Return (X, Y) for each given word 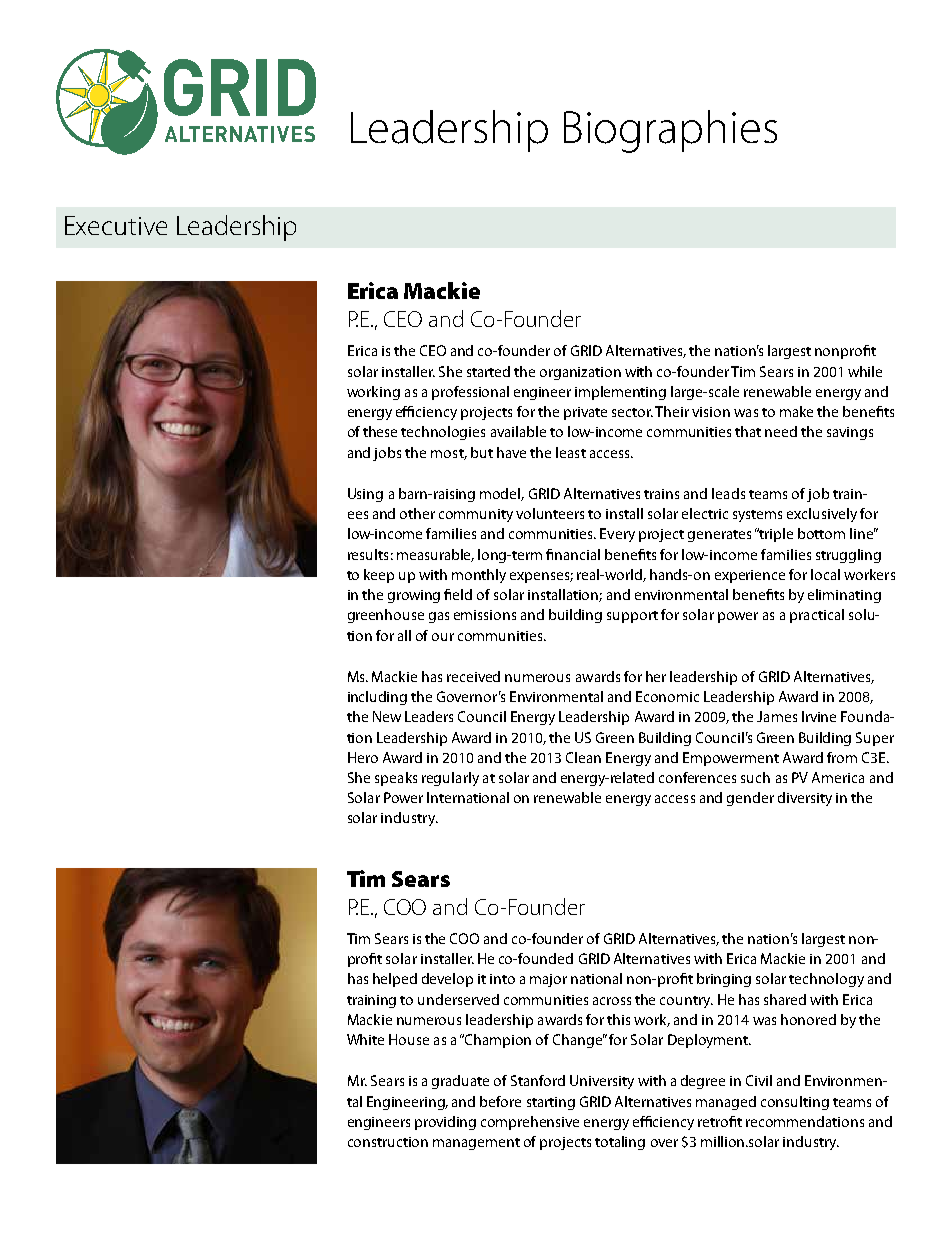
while (865, 371)
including (377, 698)
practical (817, 616)
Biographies (670, 131)
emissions (485, 615)
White (365, 1039)
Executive (116, 225)
